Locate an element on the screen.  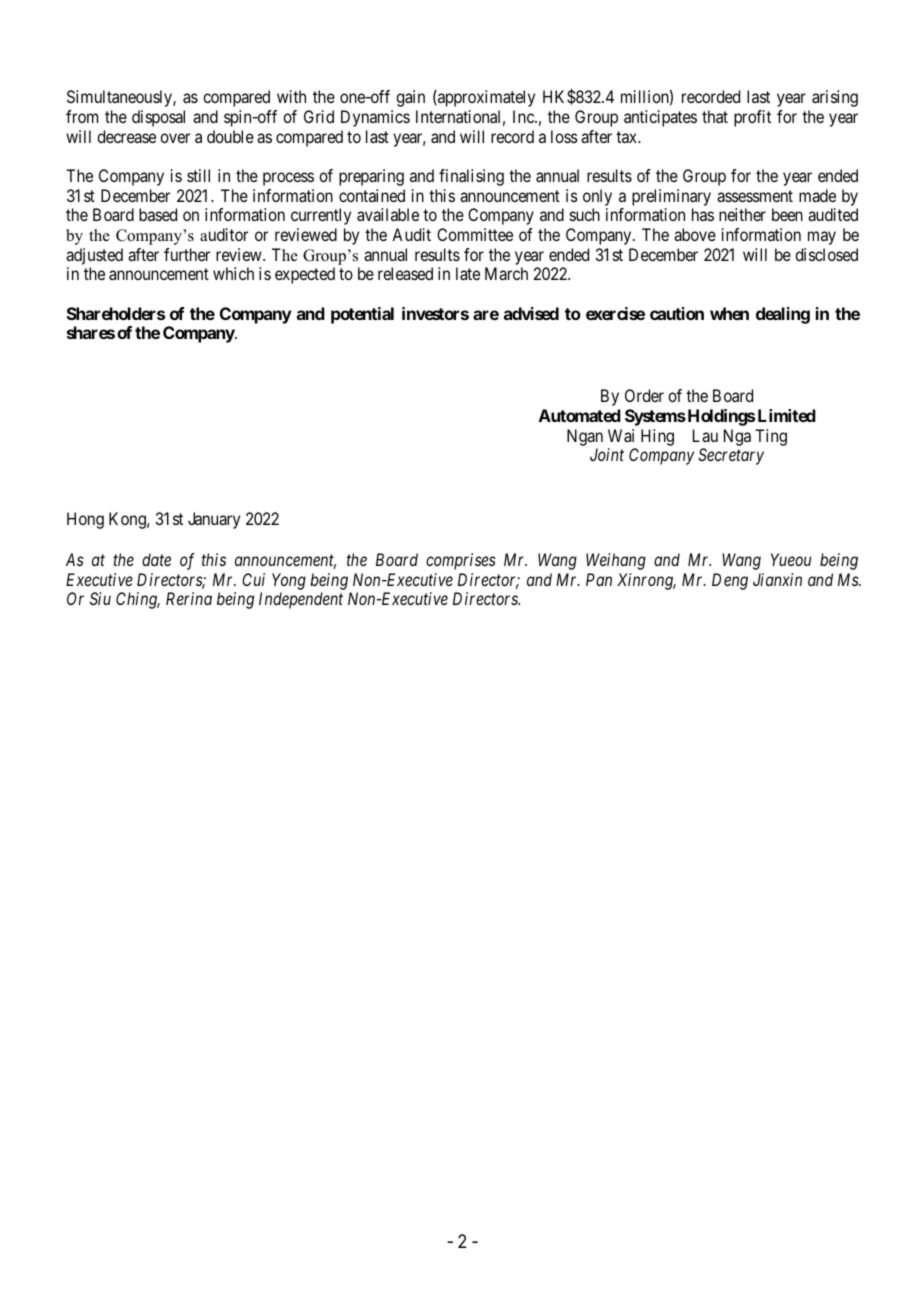
Secretary is located at coordinates (731, 456).
